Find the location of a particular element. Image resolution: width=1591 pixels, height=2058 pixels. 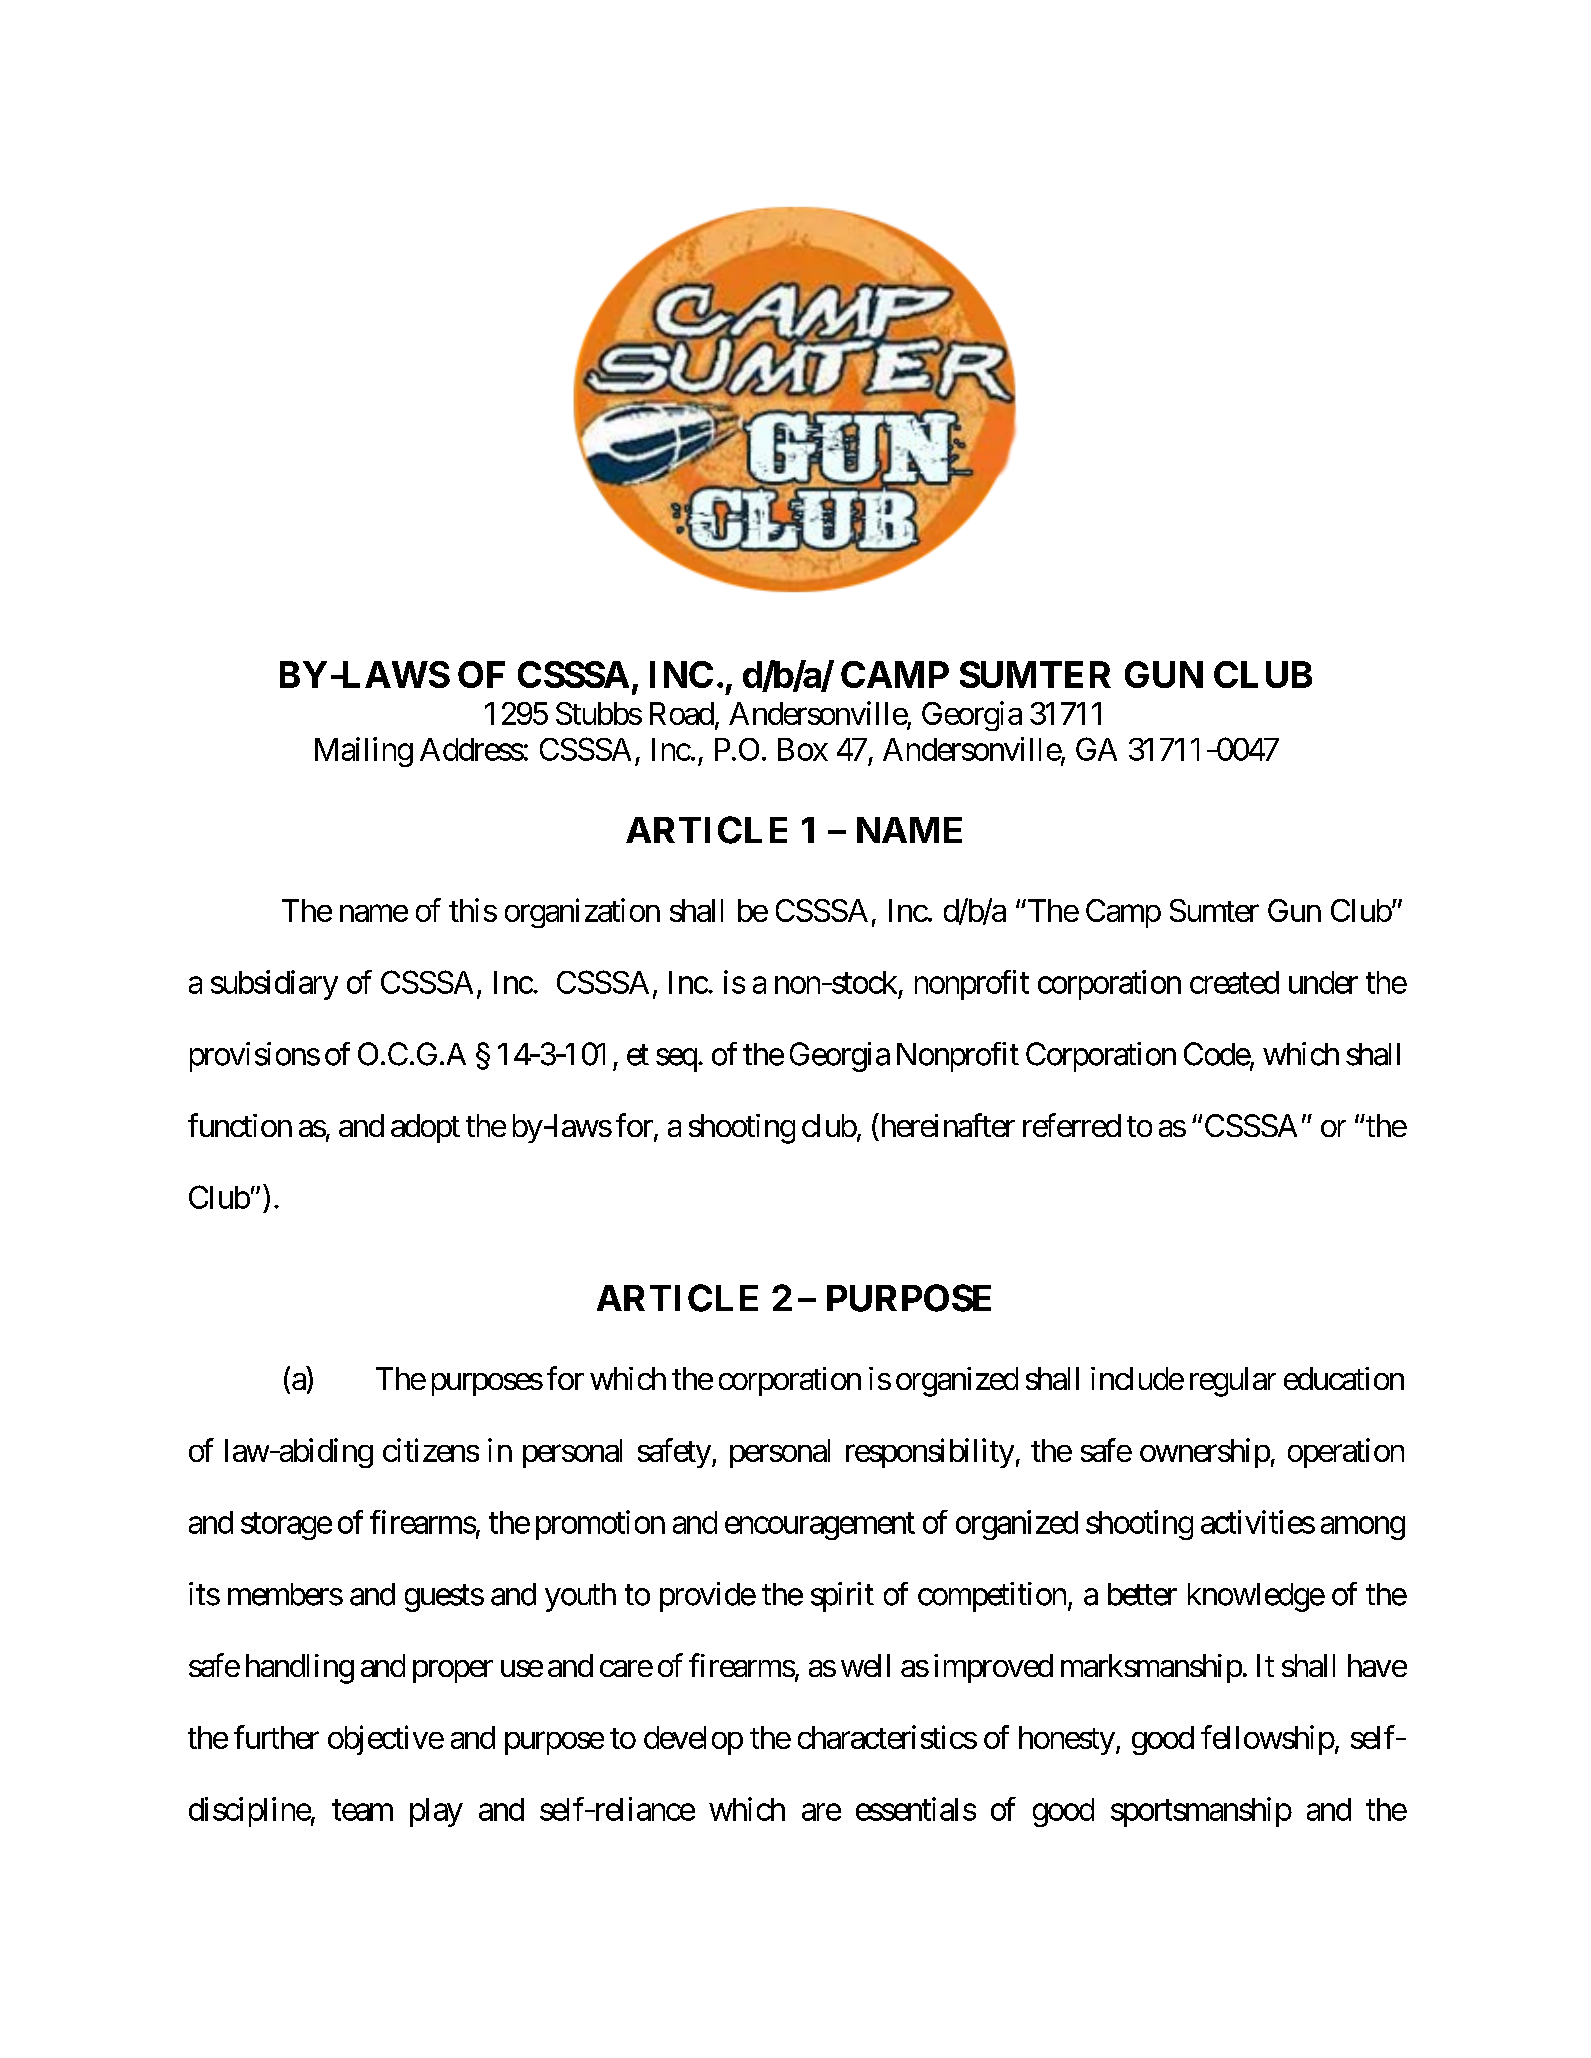

play is located at coordinates (436, 1812).
